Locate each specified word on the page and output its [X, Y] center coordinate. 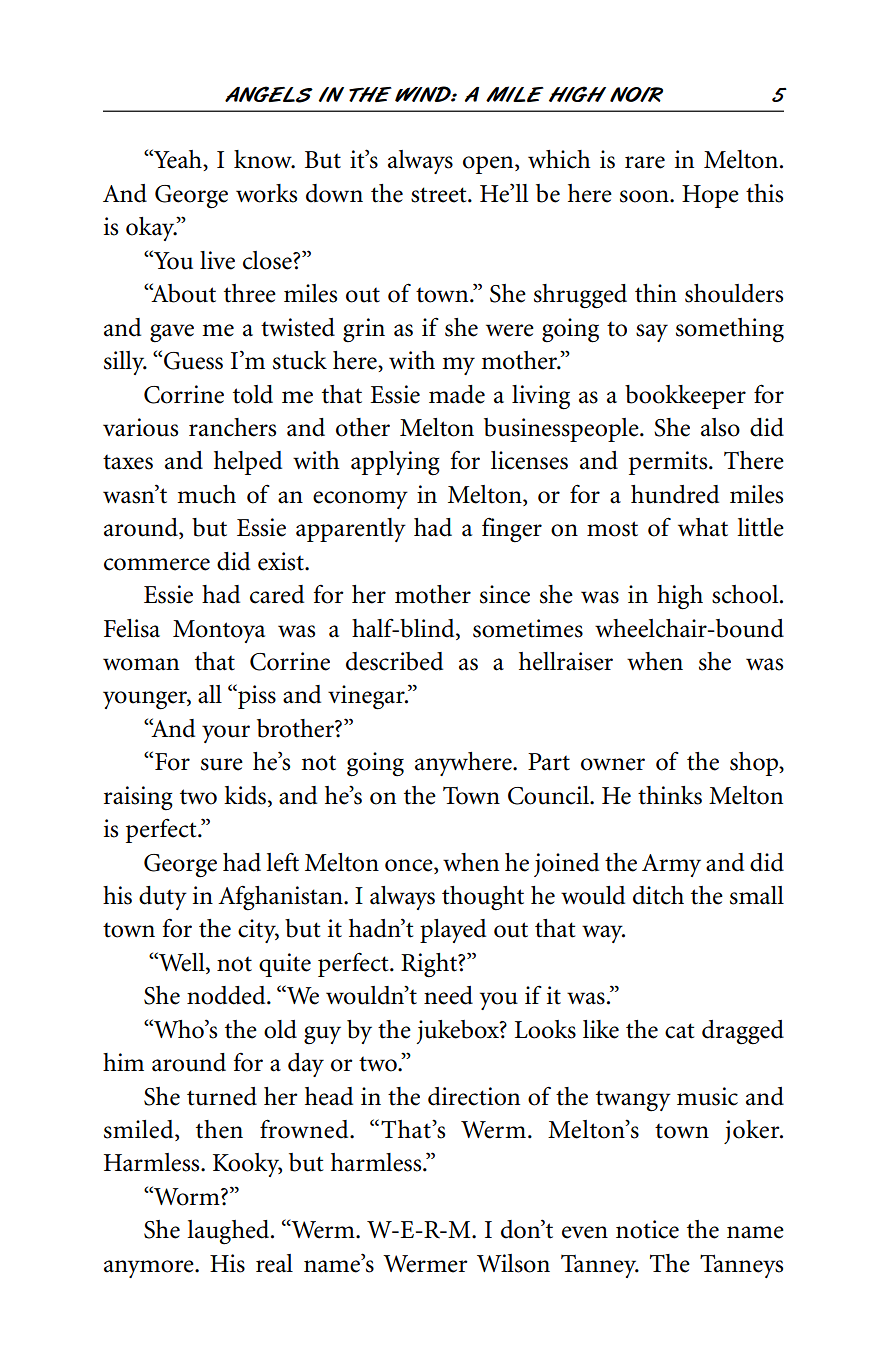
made [457, 394]
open [489, 165]
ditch [658, 895]
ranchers [232, 427]
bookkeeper [685, 397]
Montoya [219, 631]
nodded [227, 995]
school [746, 594]
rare [645, 162]
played [453, 931]
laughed [229, 1232]
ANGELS [269, 94]
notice [647, 1229]
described [394, 661]
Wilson [513, 1263]
